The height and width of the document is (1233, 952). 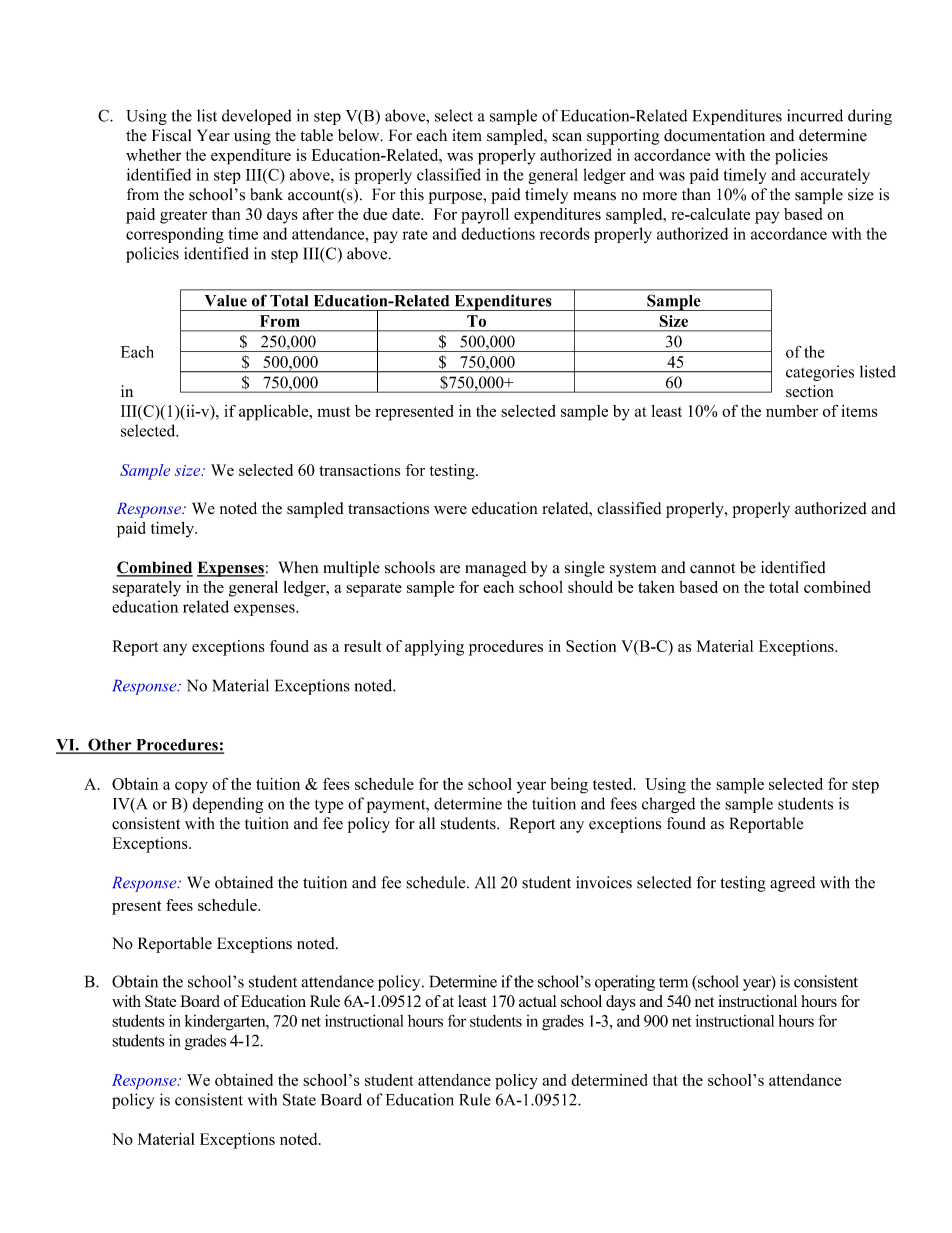 I want to click on kindergarten, so click(x=226, y=1023).
